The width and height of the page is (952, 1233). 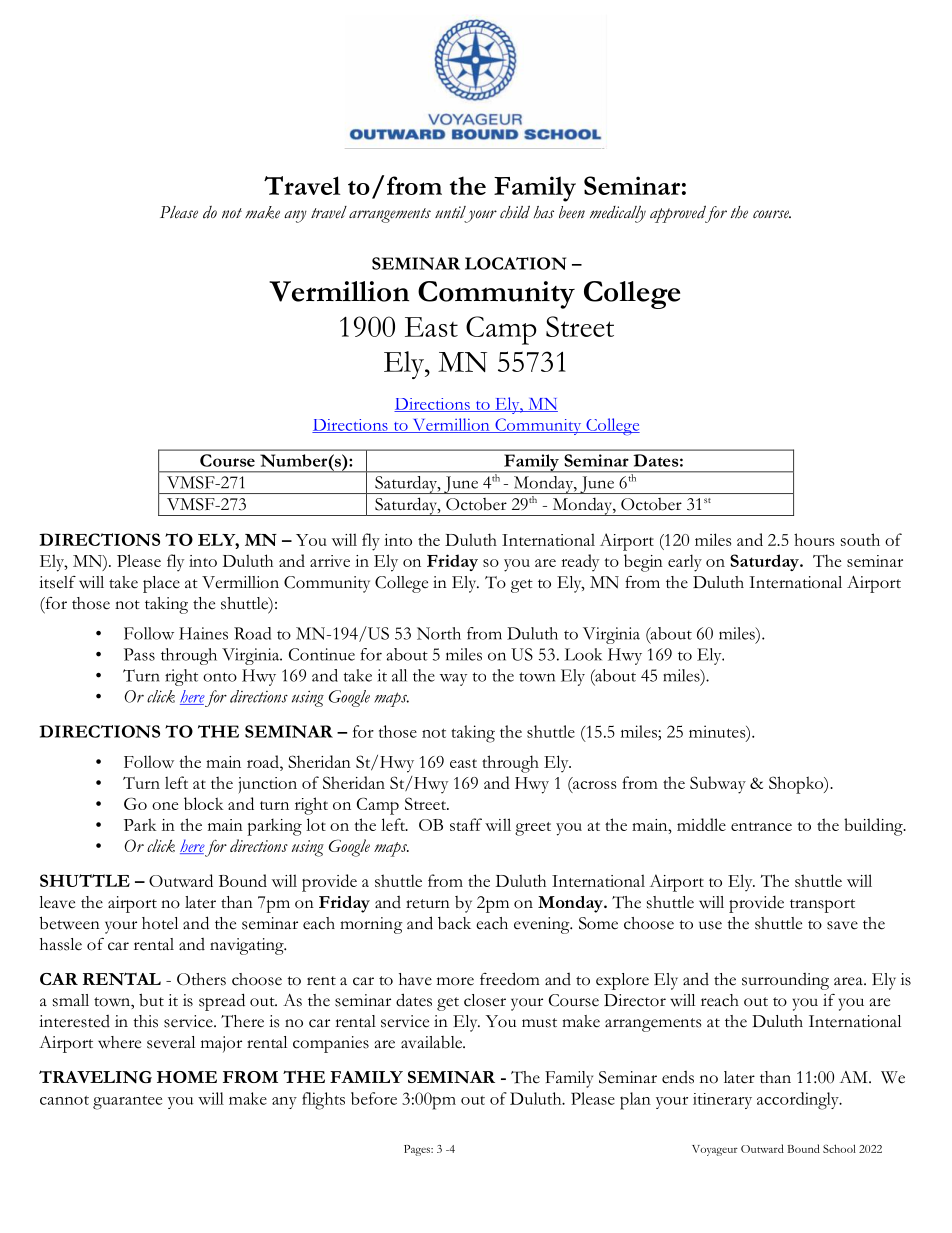 What do you see at coordinates (139, 654) in the page?
I see `Pass` at bounding box center [139, 654].
